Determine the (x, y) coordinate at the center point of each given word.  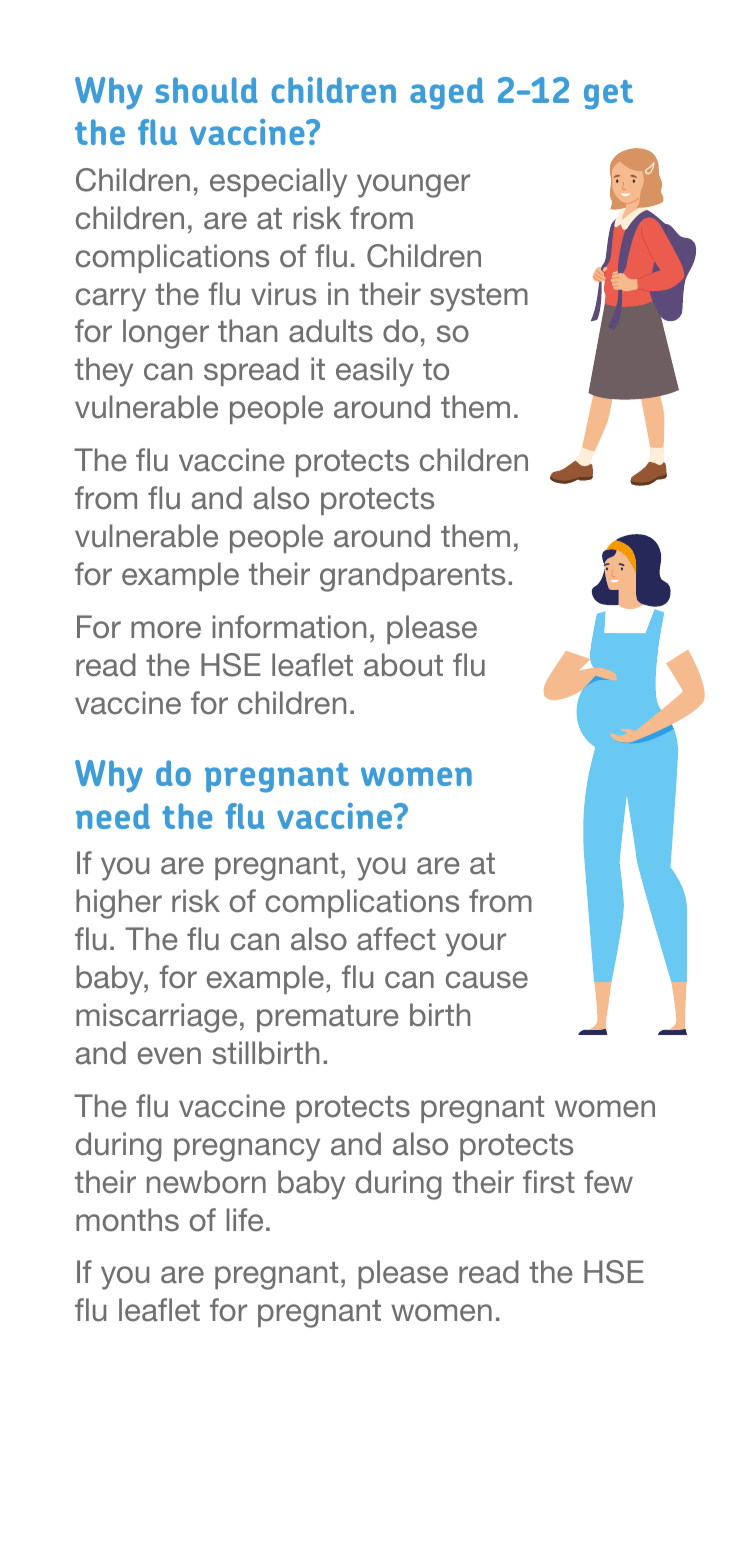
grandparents (412, 577)
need (113, 816)
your (475, 945)
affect (396, 939)
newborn (206, 1182)
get (608, 95)
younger (413, 186)
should (206, 90)
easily (375, 372)
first (549, 1182)
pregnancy (247, 1150)
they (104, 372)
